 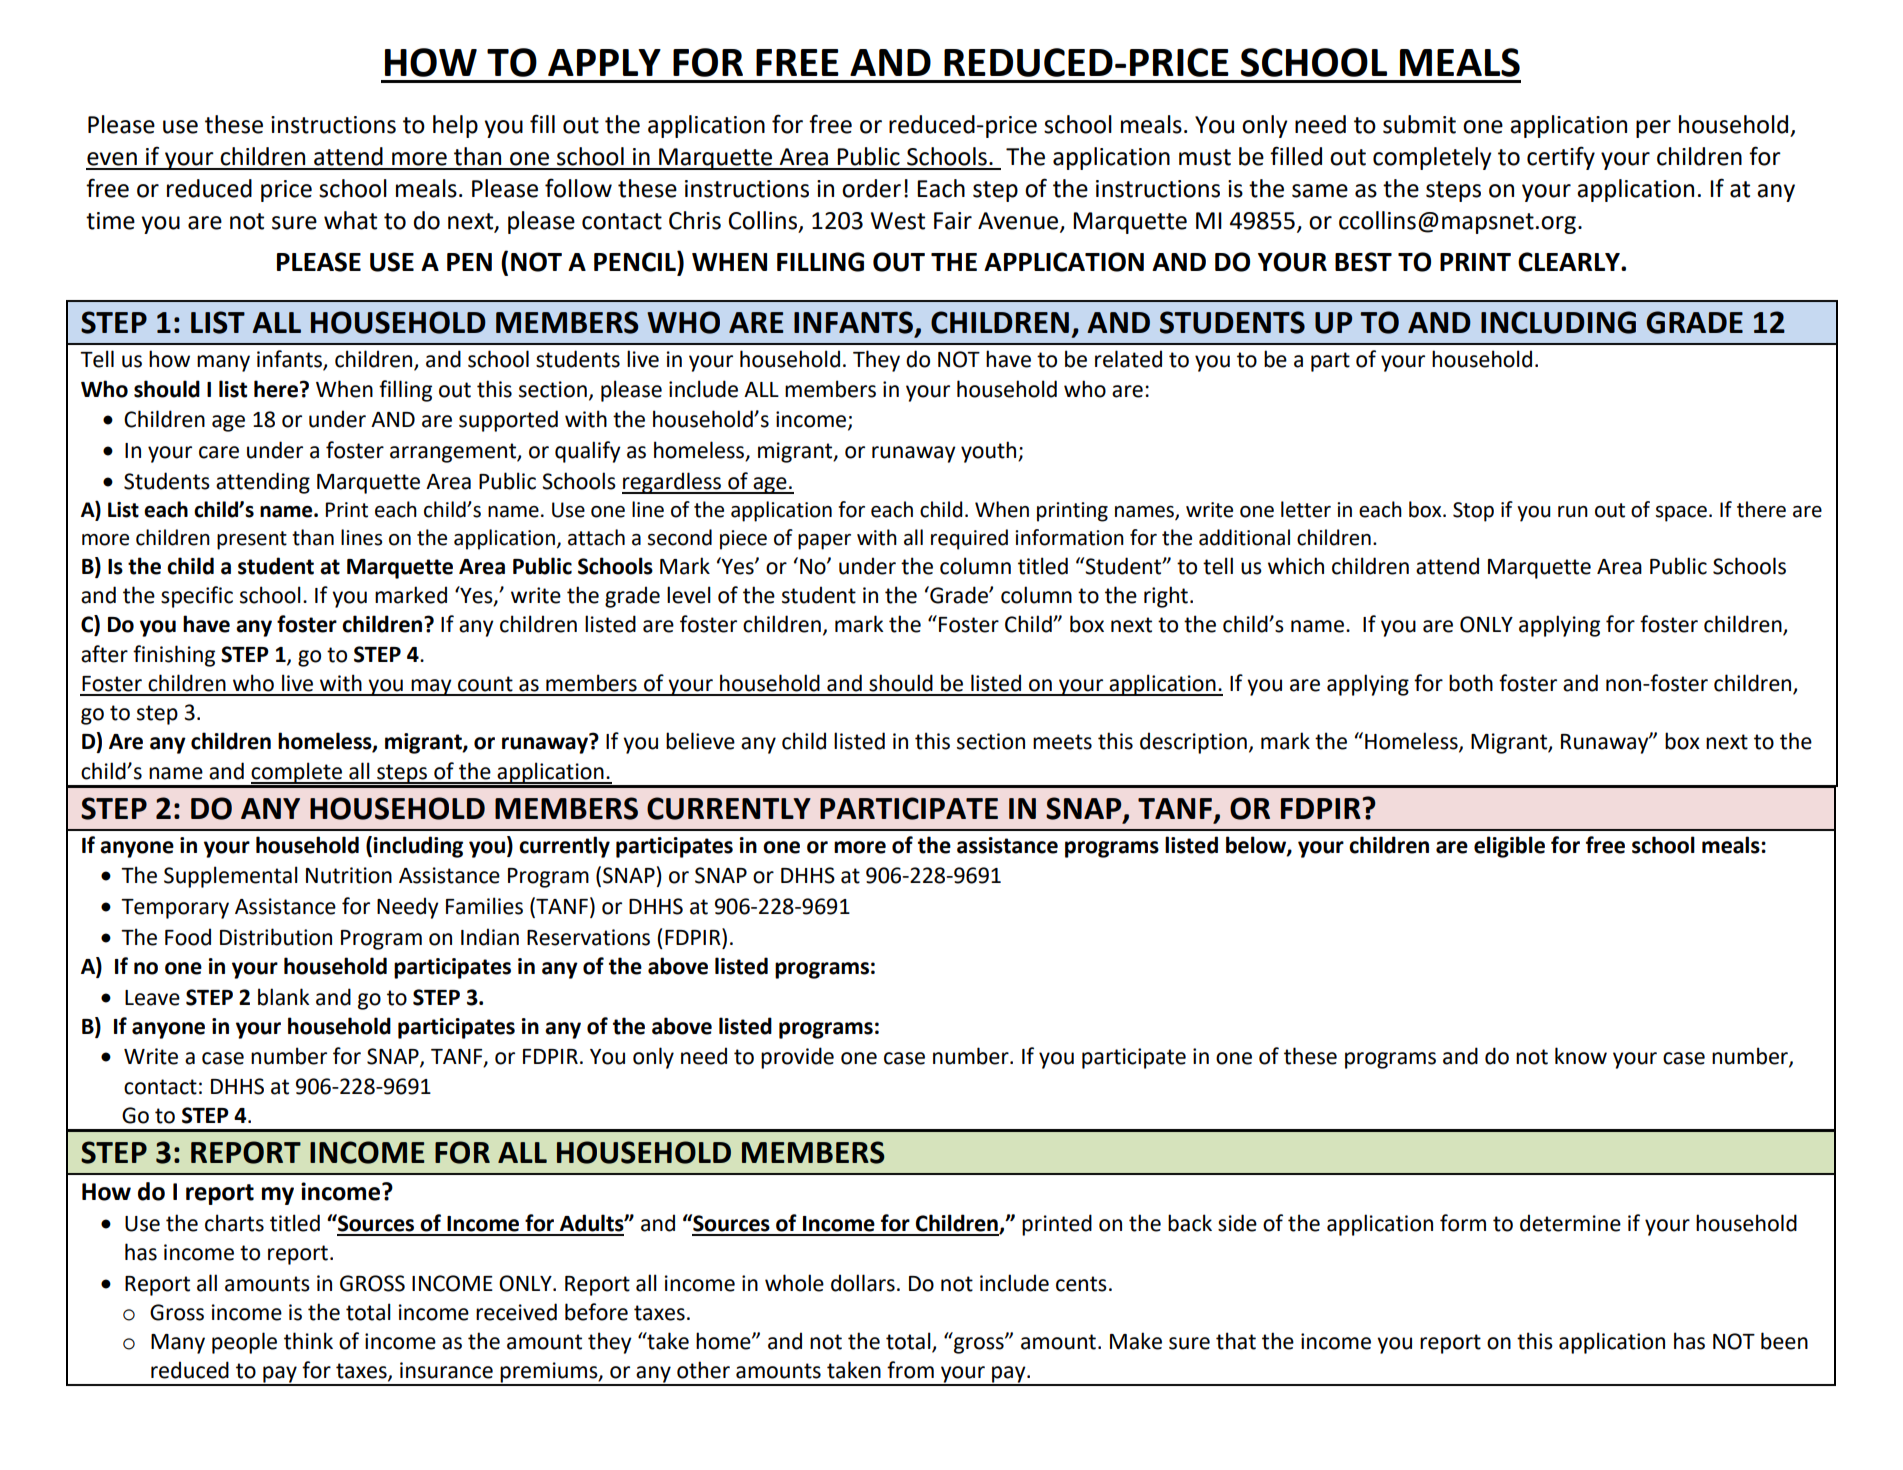 What do you see at coordinates (871, 188) in the document?
I see `order` at bounding box center [871, 188].
